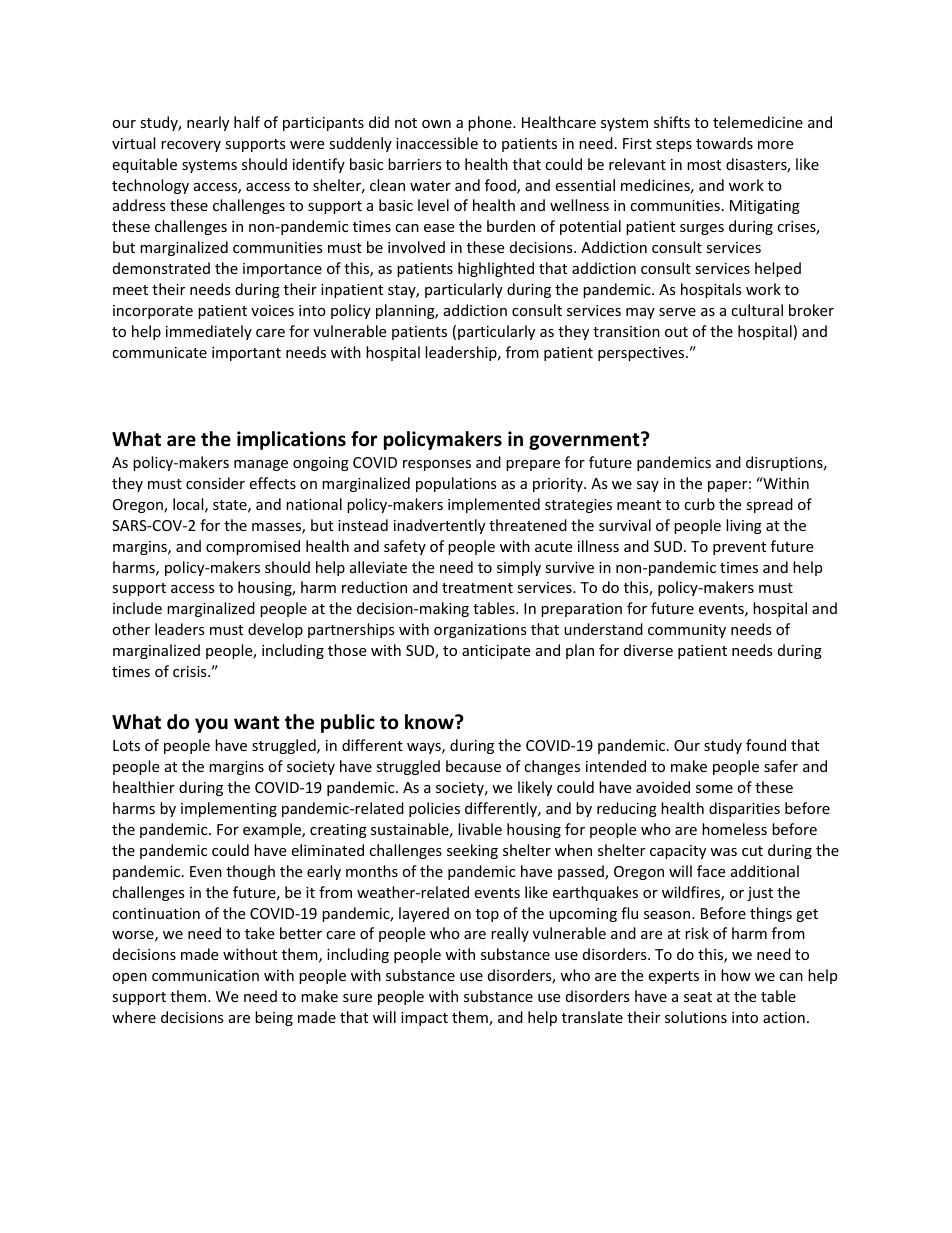 The image size is (952, 1233). Describe the element at coordinates (491, 123) in the screenshot. I see `phone` at that location.
